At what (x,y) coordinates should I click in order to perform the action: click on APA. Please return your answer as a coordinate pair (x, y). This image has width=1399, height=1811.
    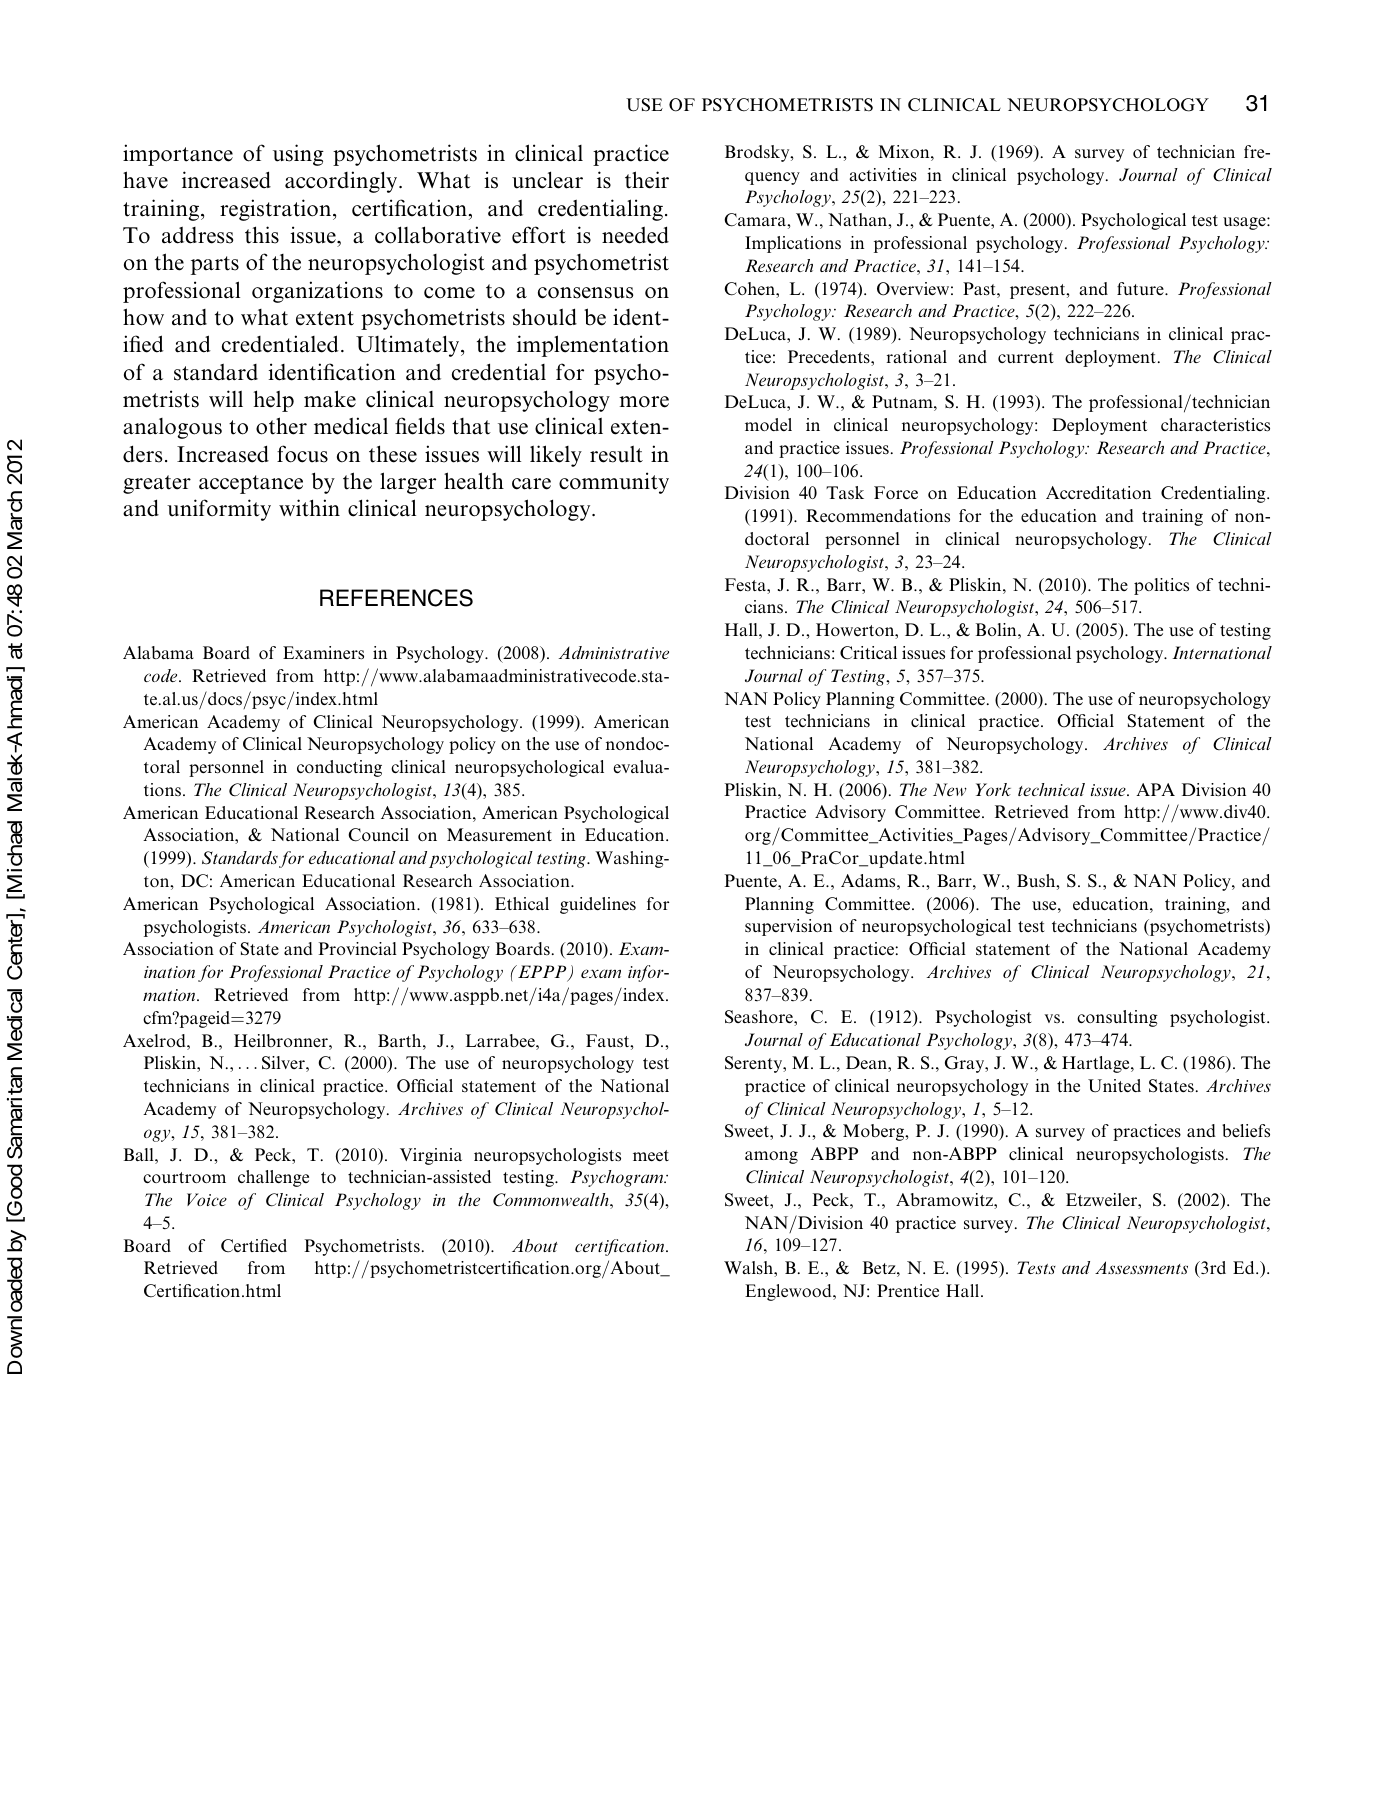
    Looking at the image, I should click on (1155, 789).
